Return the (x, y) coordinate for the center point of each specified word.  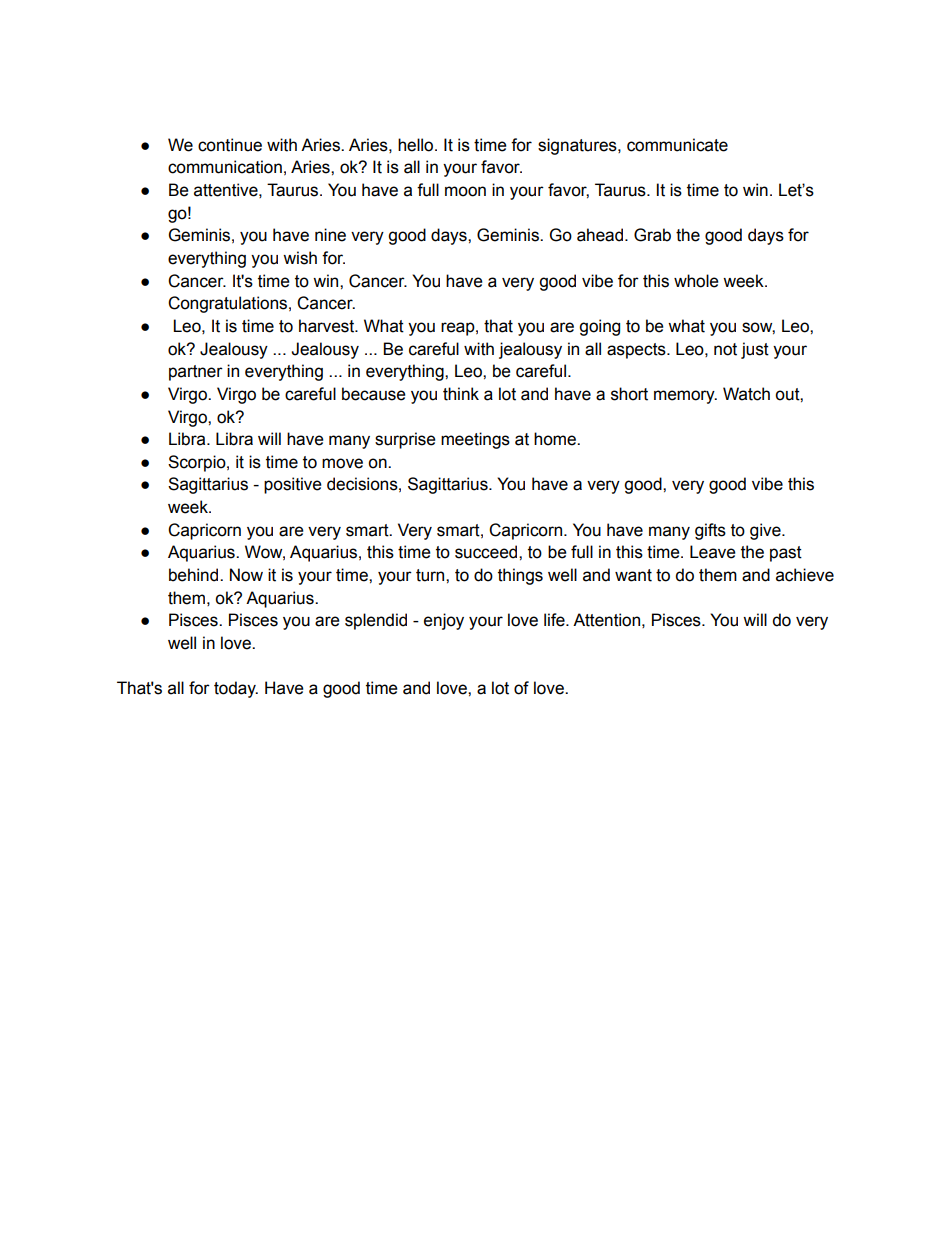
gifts (710, 531)
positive (293, 485)
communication (225, 167)
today (236, 689)
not (725, 349)
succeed (487, 552)
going (599, 327)
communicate (677, 145)
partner (196, 373)
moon (465, 191)
